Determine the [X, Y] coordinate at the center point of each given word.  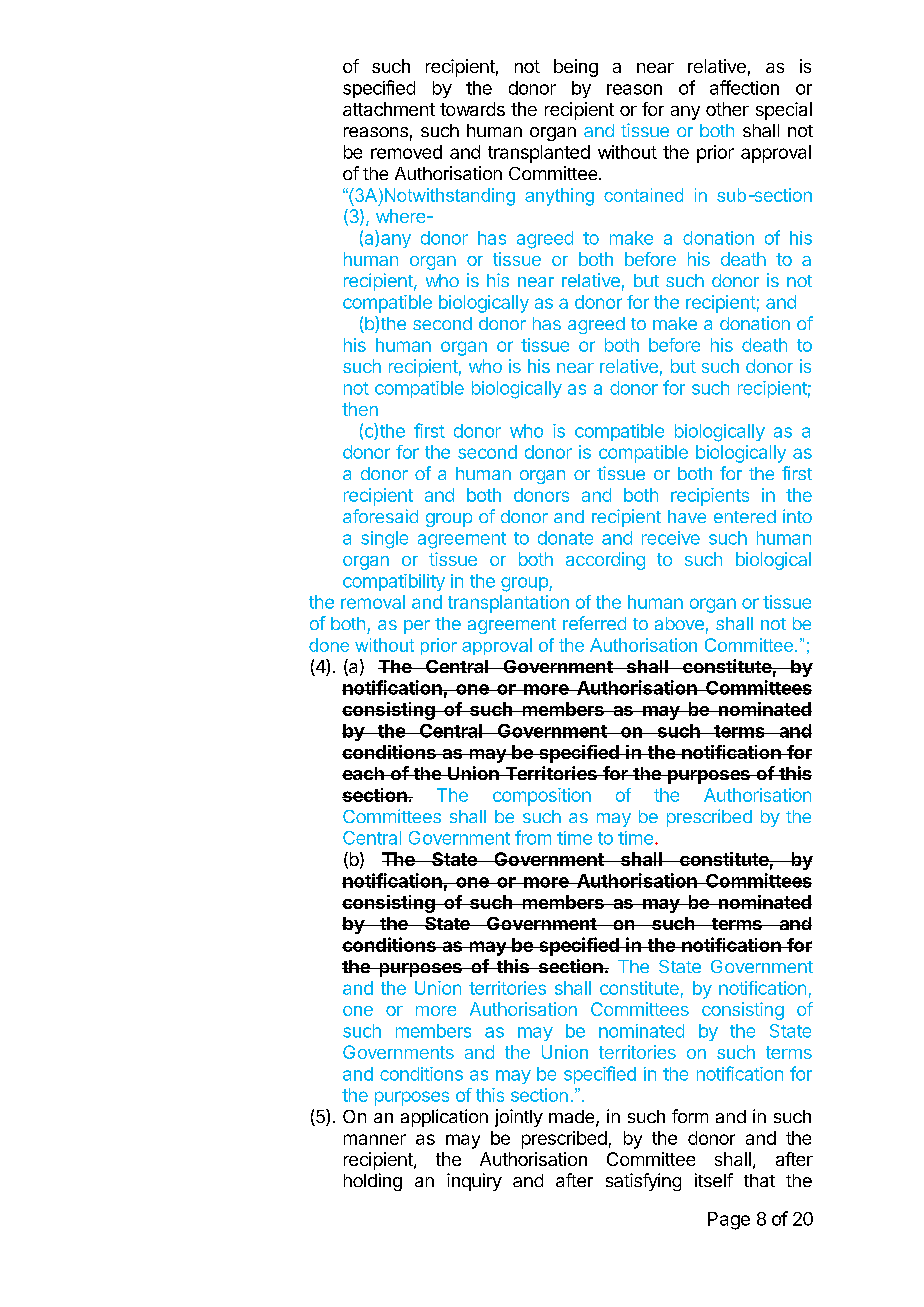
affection [744, 87]
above [679, 623]
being [576, 68]
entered [745, 516]
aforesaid [380, 516]
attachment [389, 109]
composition [542, 797]
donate [565, 538]
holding [373, 1182]
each [364, 773]
